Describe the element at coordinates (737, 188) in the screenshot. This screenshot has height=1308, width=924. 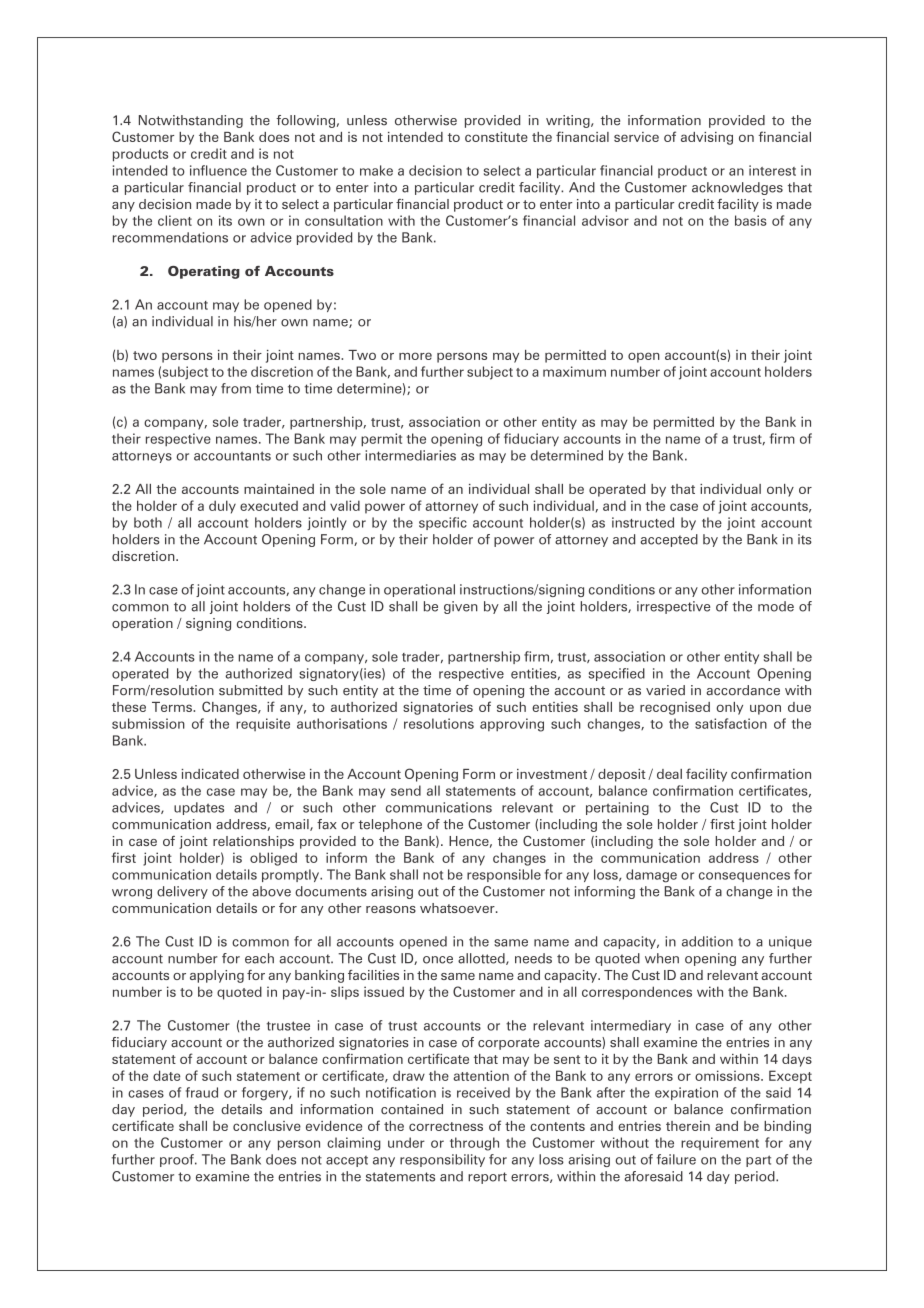
I see `acknowledges` at that location.
